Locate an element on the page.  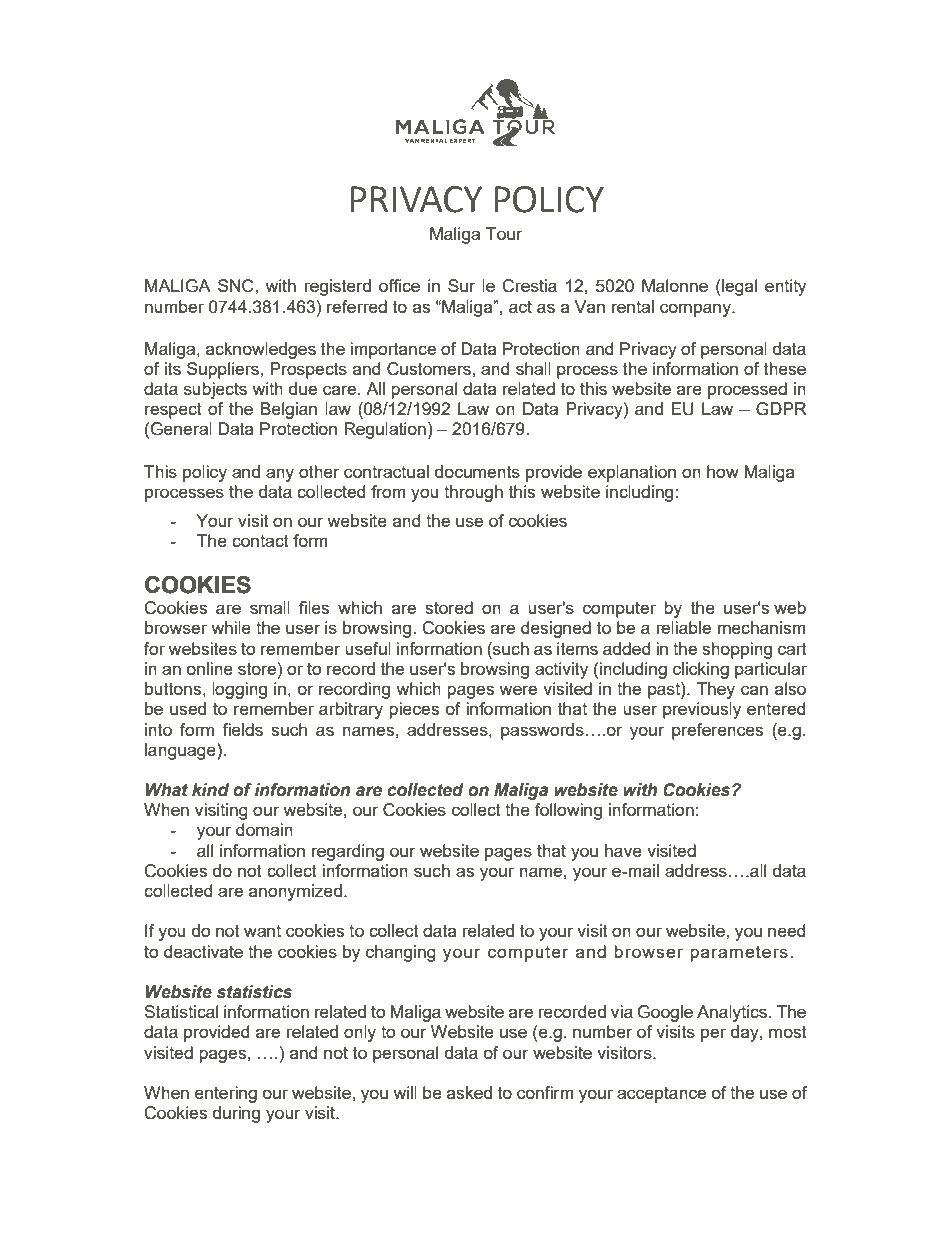
changing is located at coordinates (401, 953).
